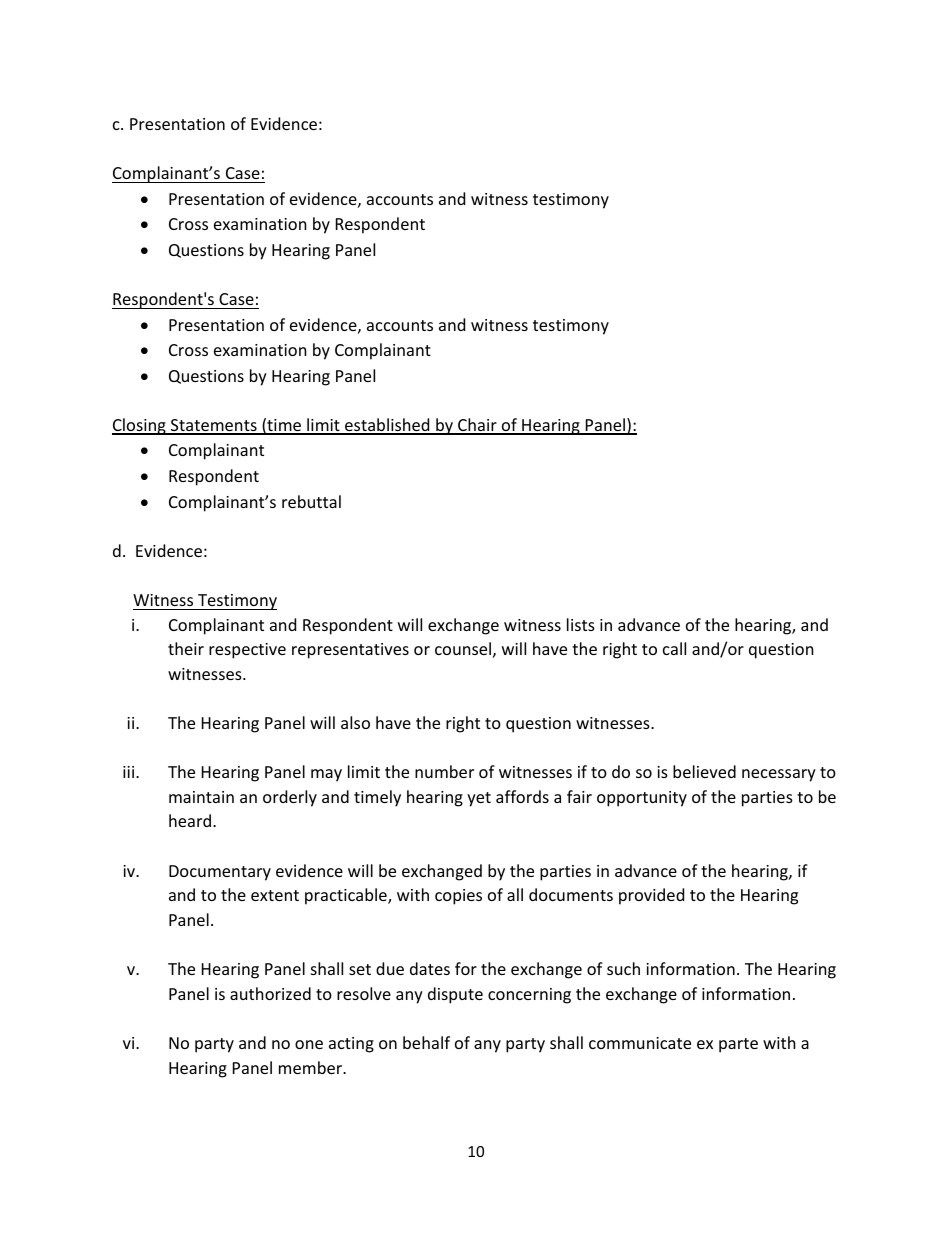 Image resolution: width=952 pixels, height=1233 pixels. What do you see at coordinates (426, 1042) in the page?
I see `behalf` at bounding box center [426, 1042].
